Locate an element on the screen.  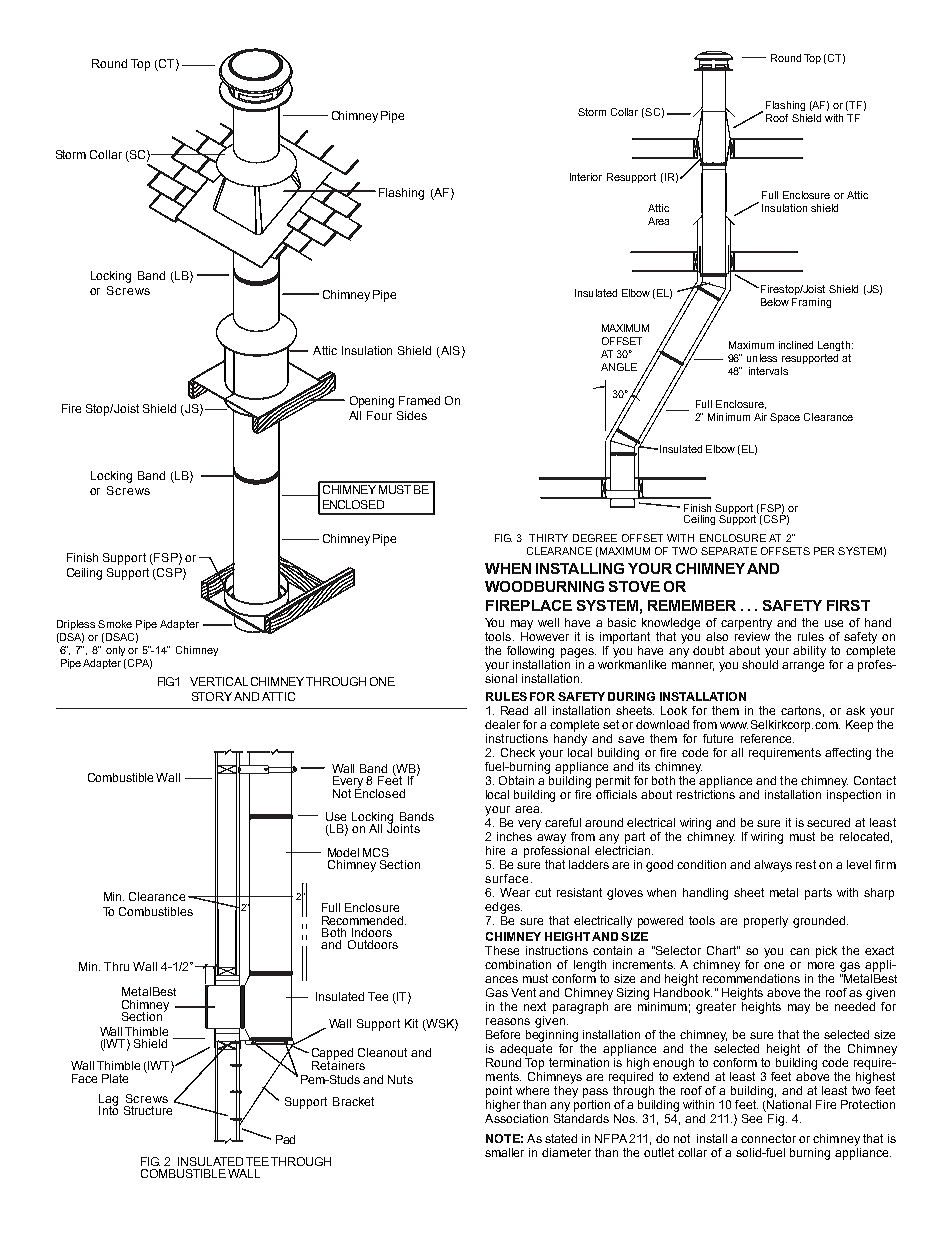
THIRTY is located at coordinates (548, 538).
